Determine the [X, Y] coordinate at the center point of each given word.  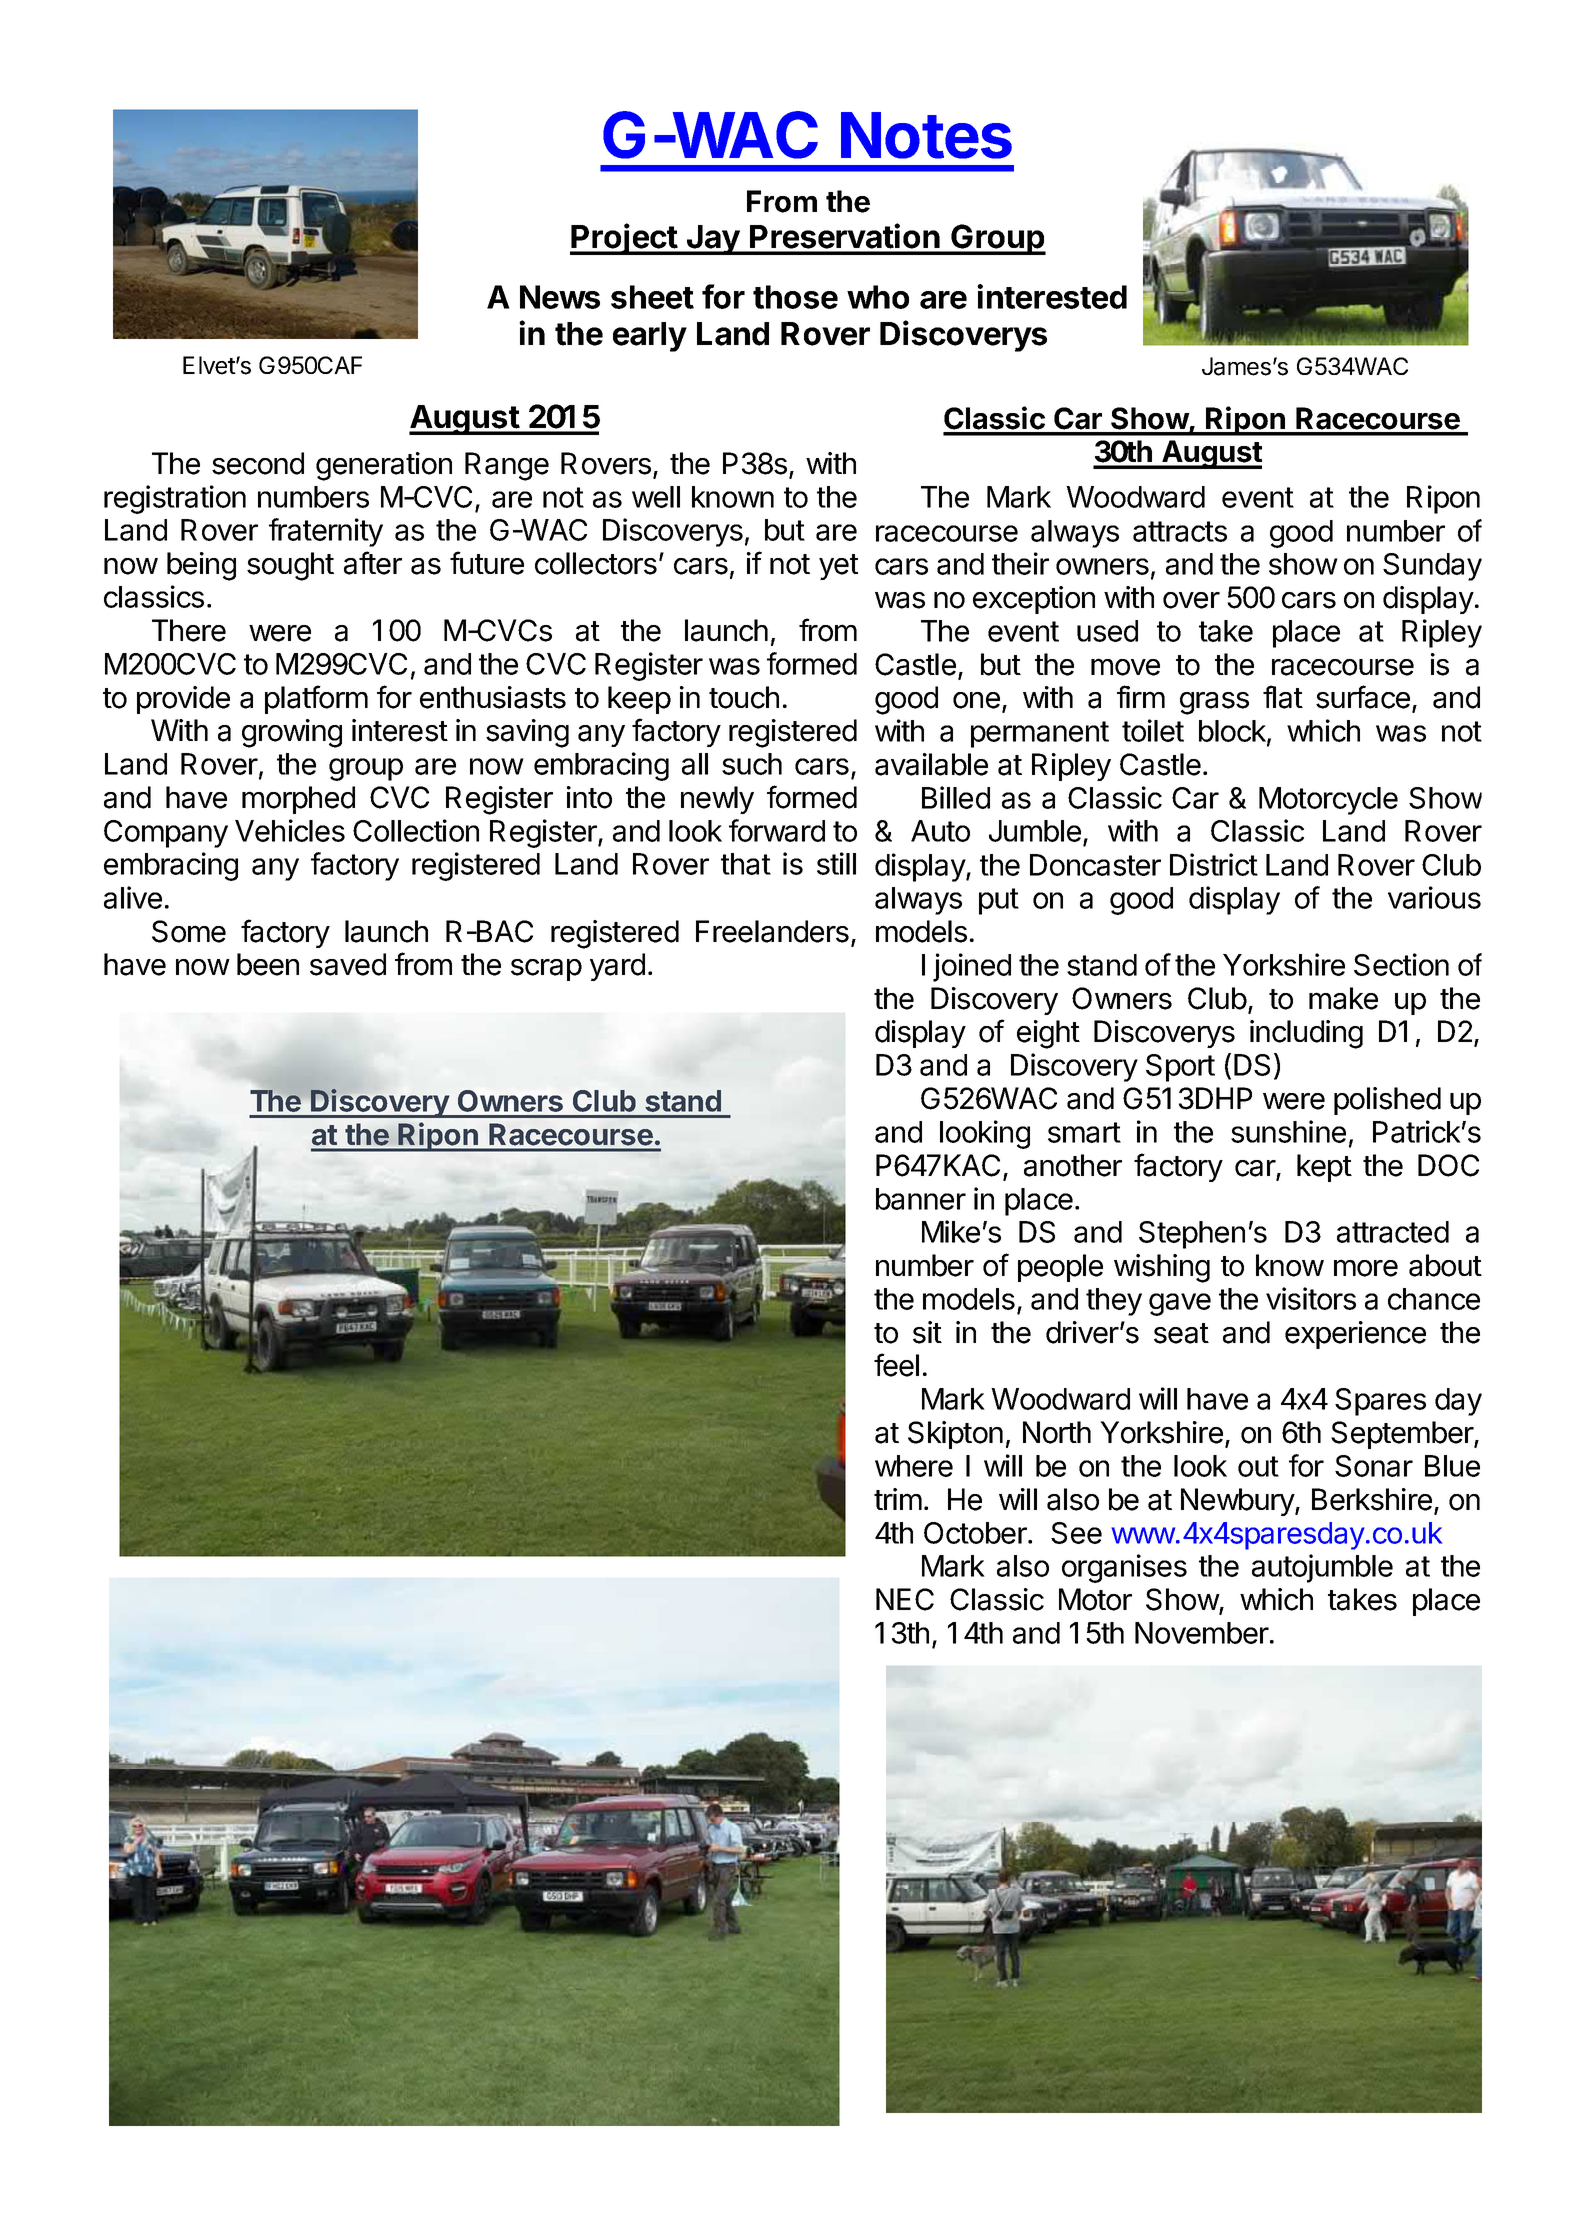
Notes [926, 135]
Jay [712, 240]
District [1214, 864]
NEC [905, 1599]
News [560, 297]
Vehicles [290, 830]
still [836, 863]
